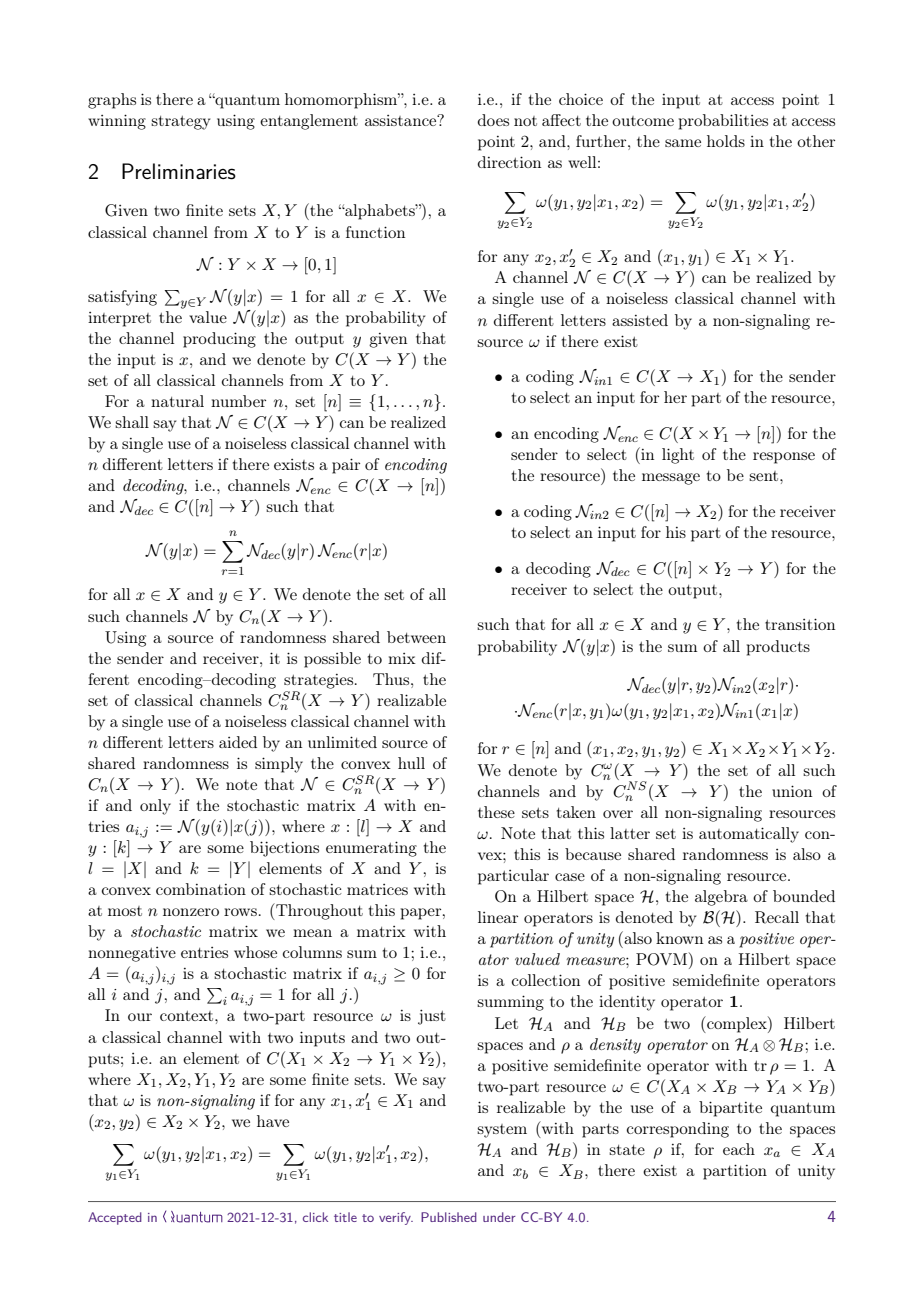  What do you see at coordinates (191, 912) in the page?
I see `nonzero` at bounding box center [191, 912].
